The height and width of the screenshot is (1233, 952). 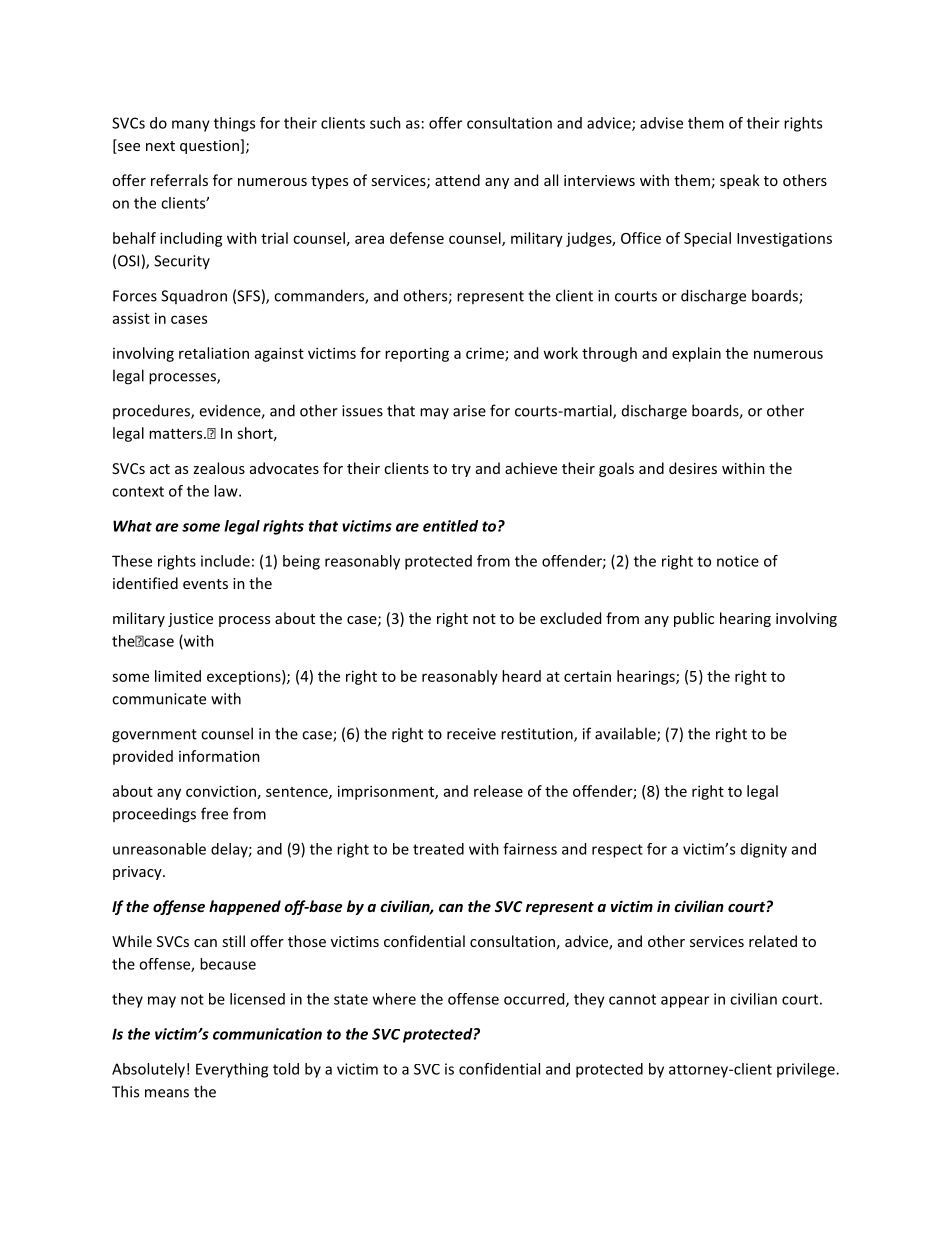 What do you see at coordinates (209, 147) in the screenshot?
I see `question` at bounding box center [209, 147].
